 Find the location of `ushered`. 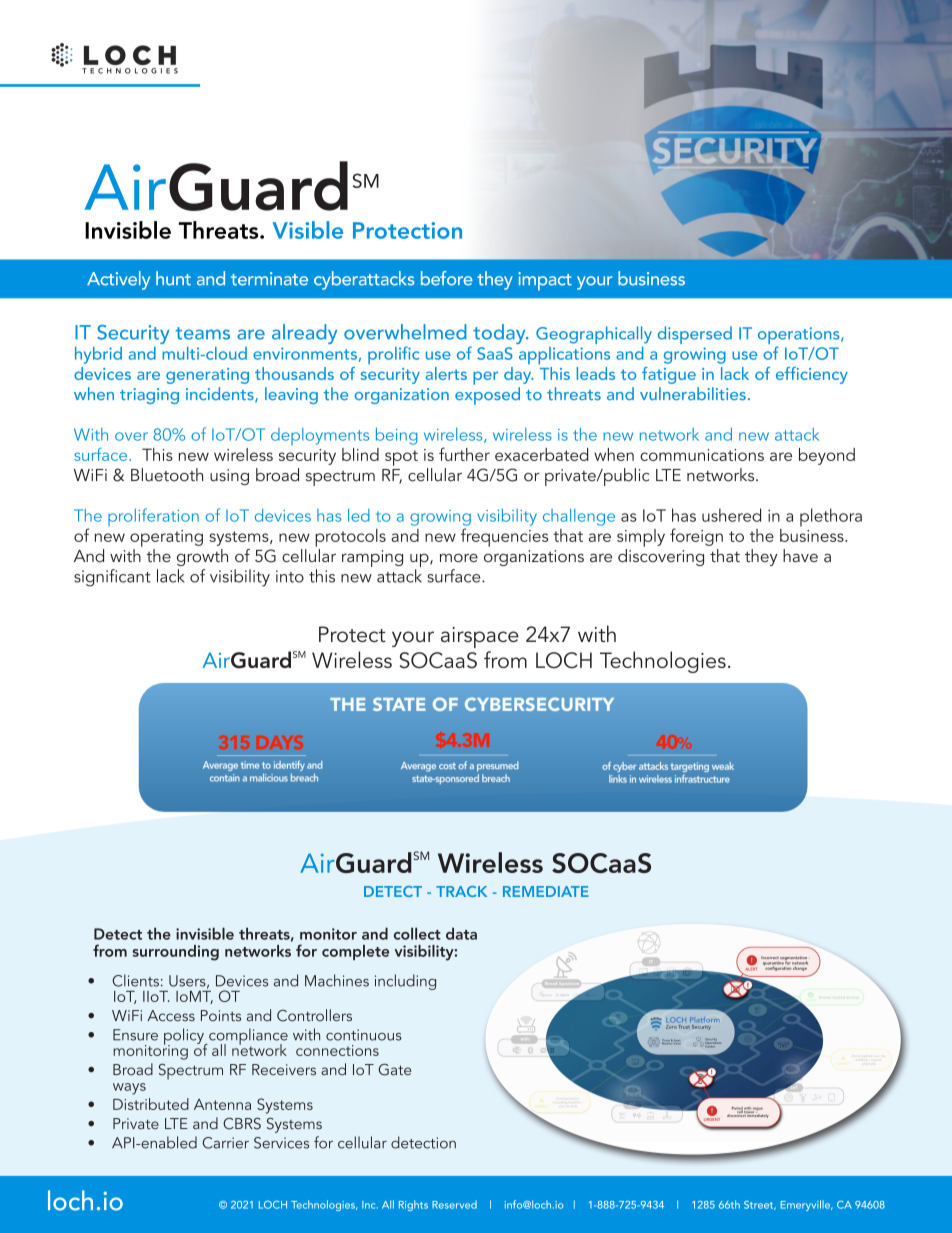

ushered is located at coordinates (731, 515).
